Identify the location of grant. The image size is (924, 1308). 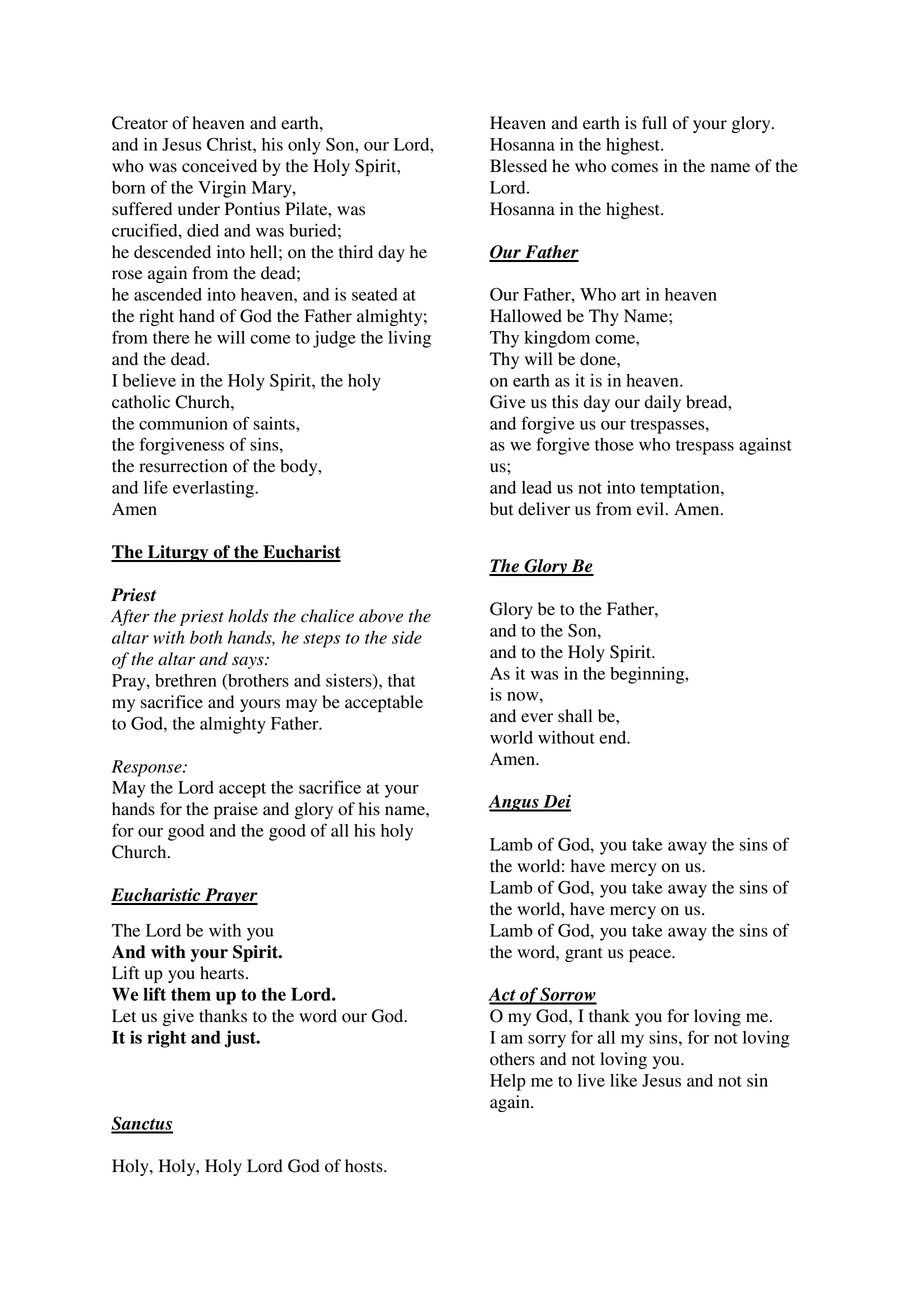
(584, 954).
